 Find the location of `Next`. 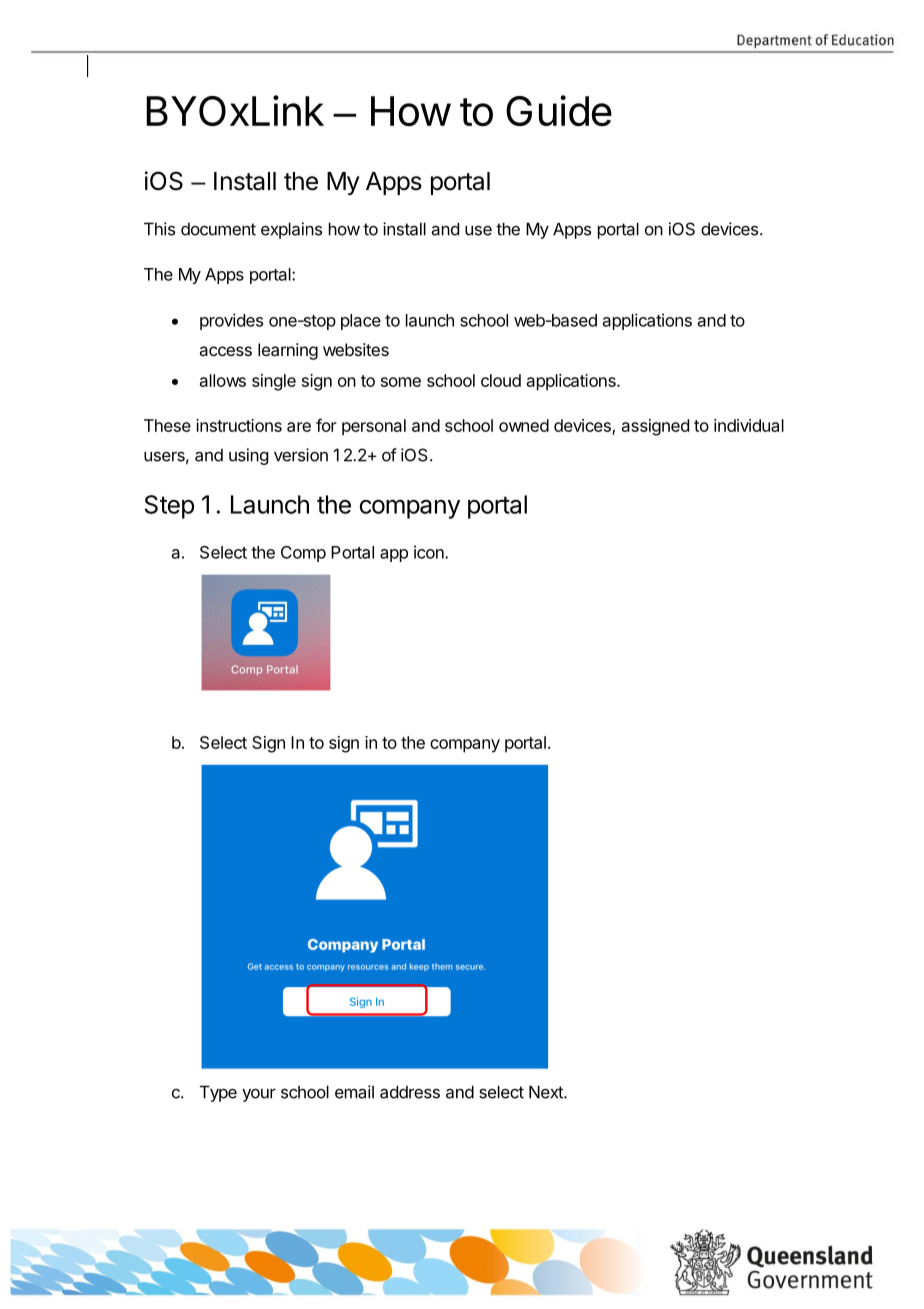

Next is located at coordinates (547, 1092).
